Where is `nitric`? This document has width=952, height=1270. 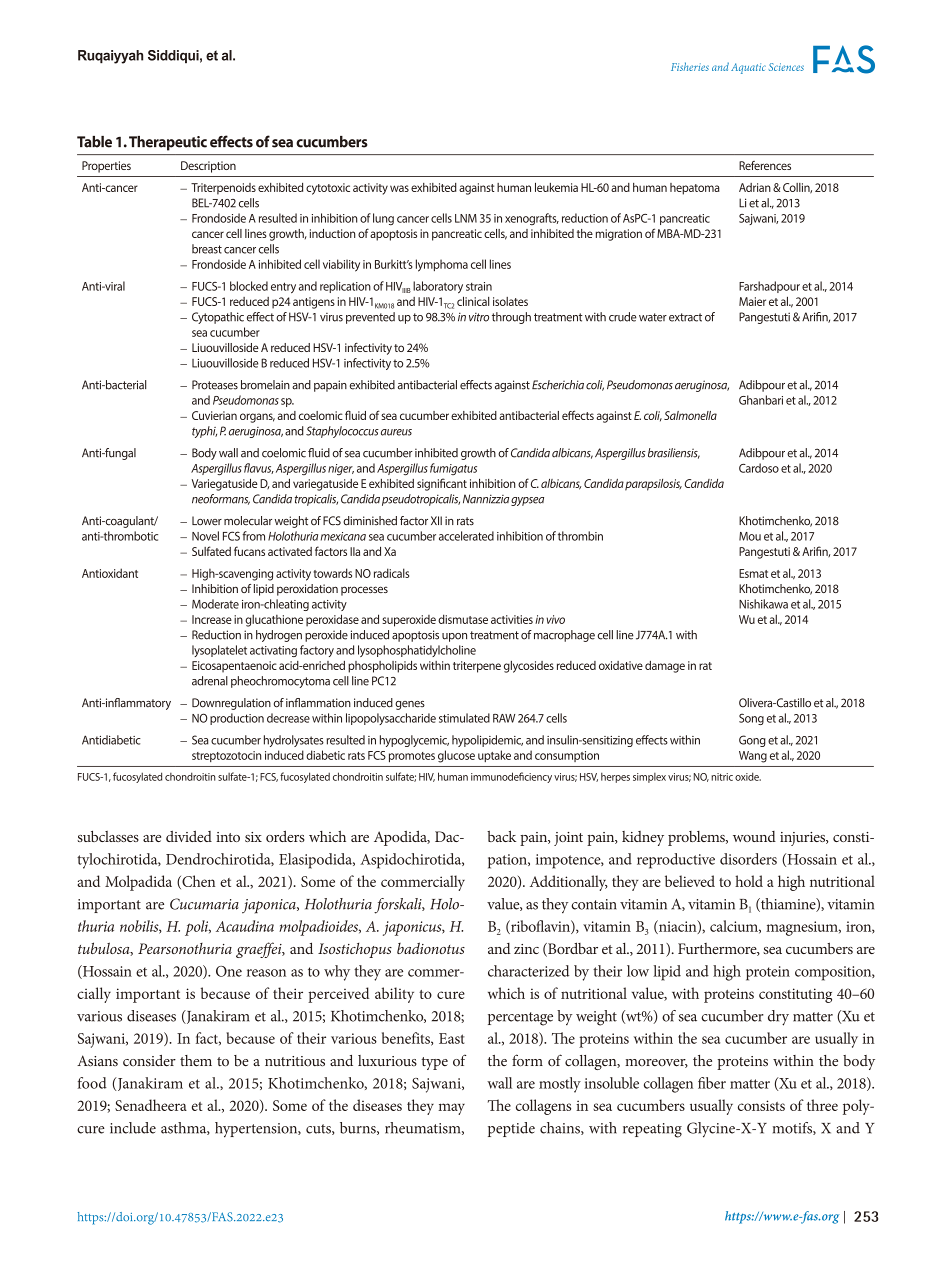
nitric is located at coordinates (722, 777).
